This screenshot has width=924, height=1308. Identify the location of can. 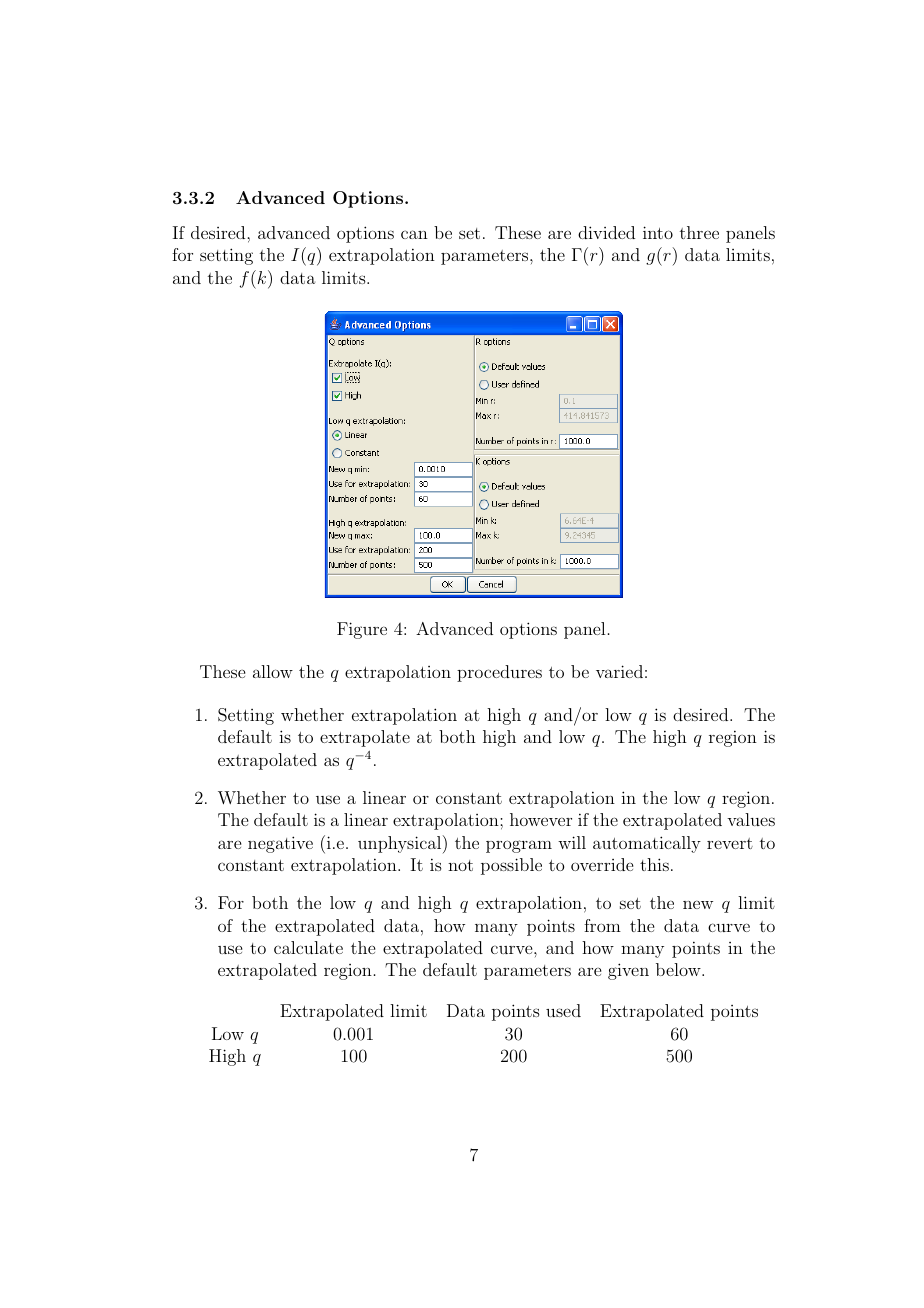
(414, 234).
